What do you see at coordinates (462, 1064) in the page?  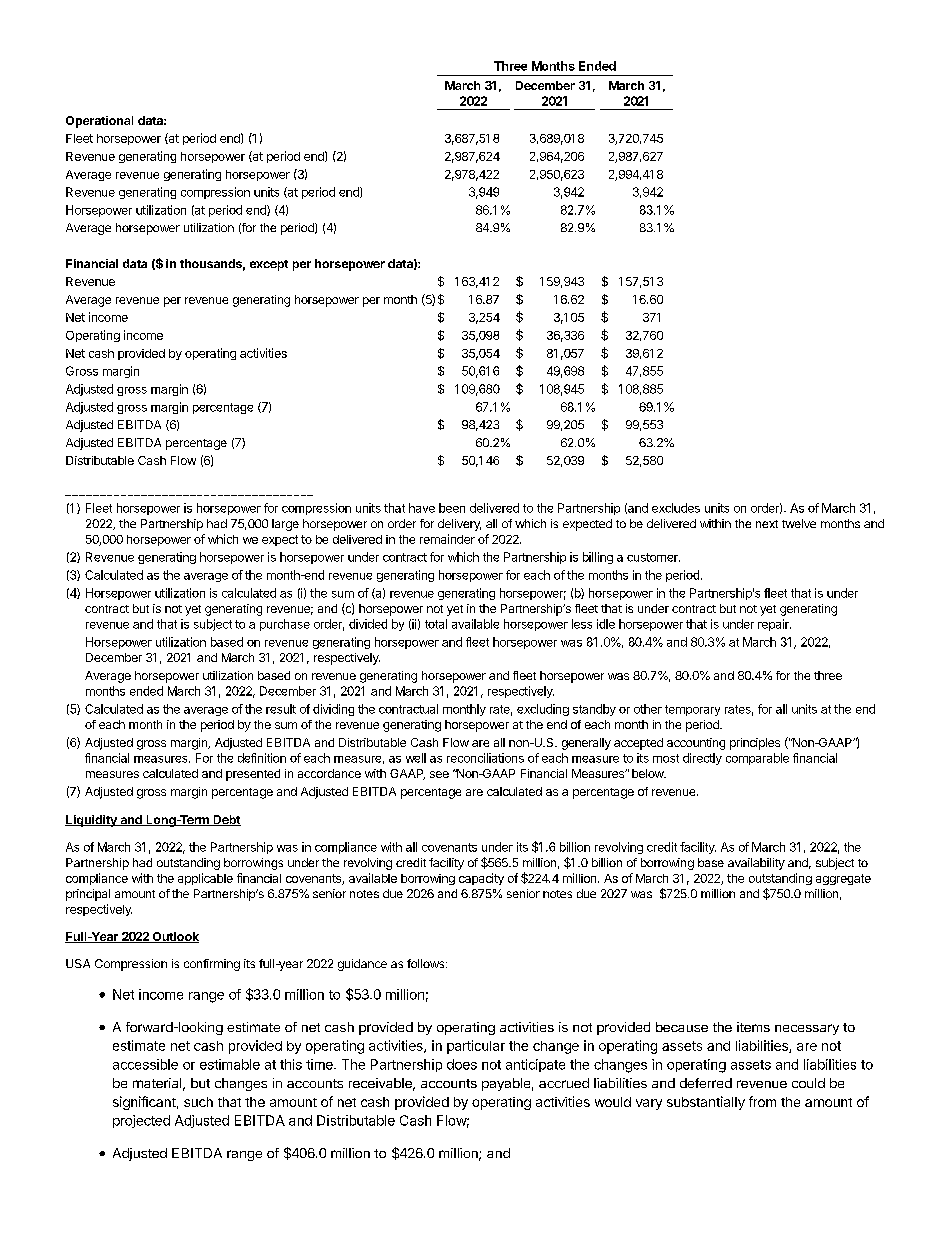 I see `does` at bounding box center [462, 1064].
